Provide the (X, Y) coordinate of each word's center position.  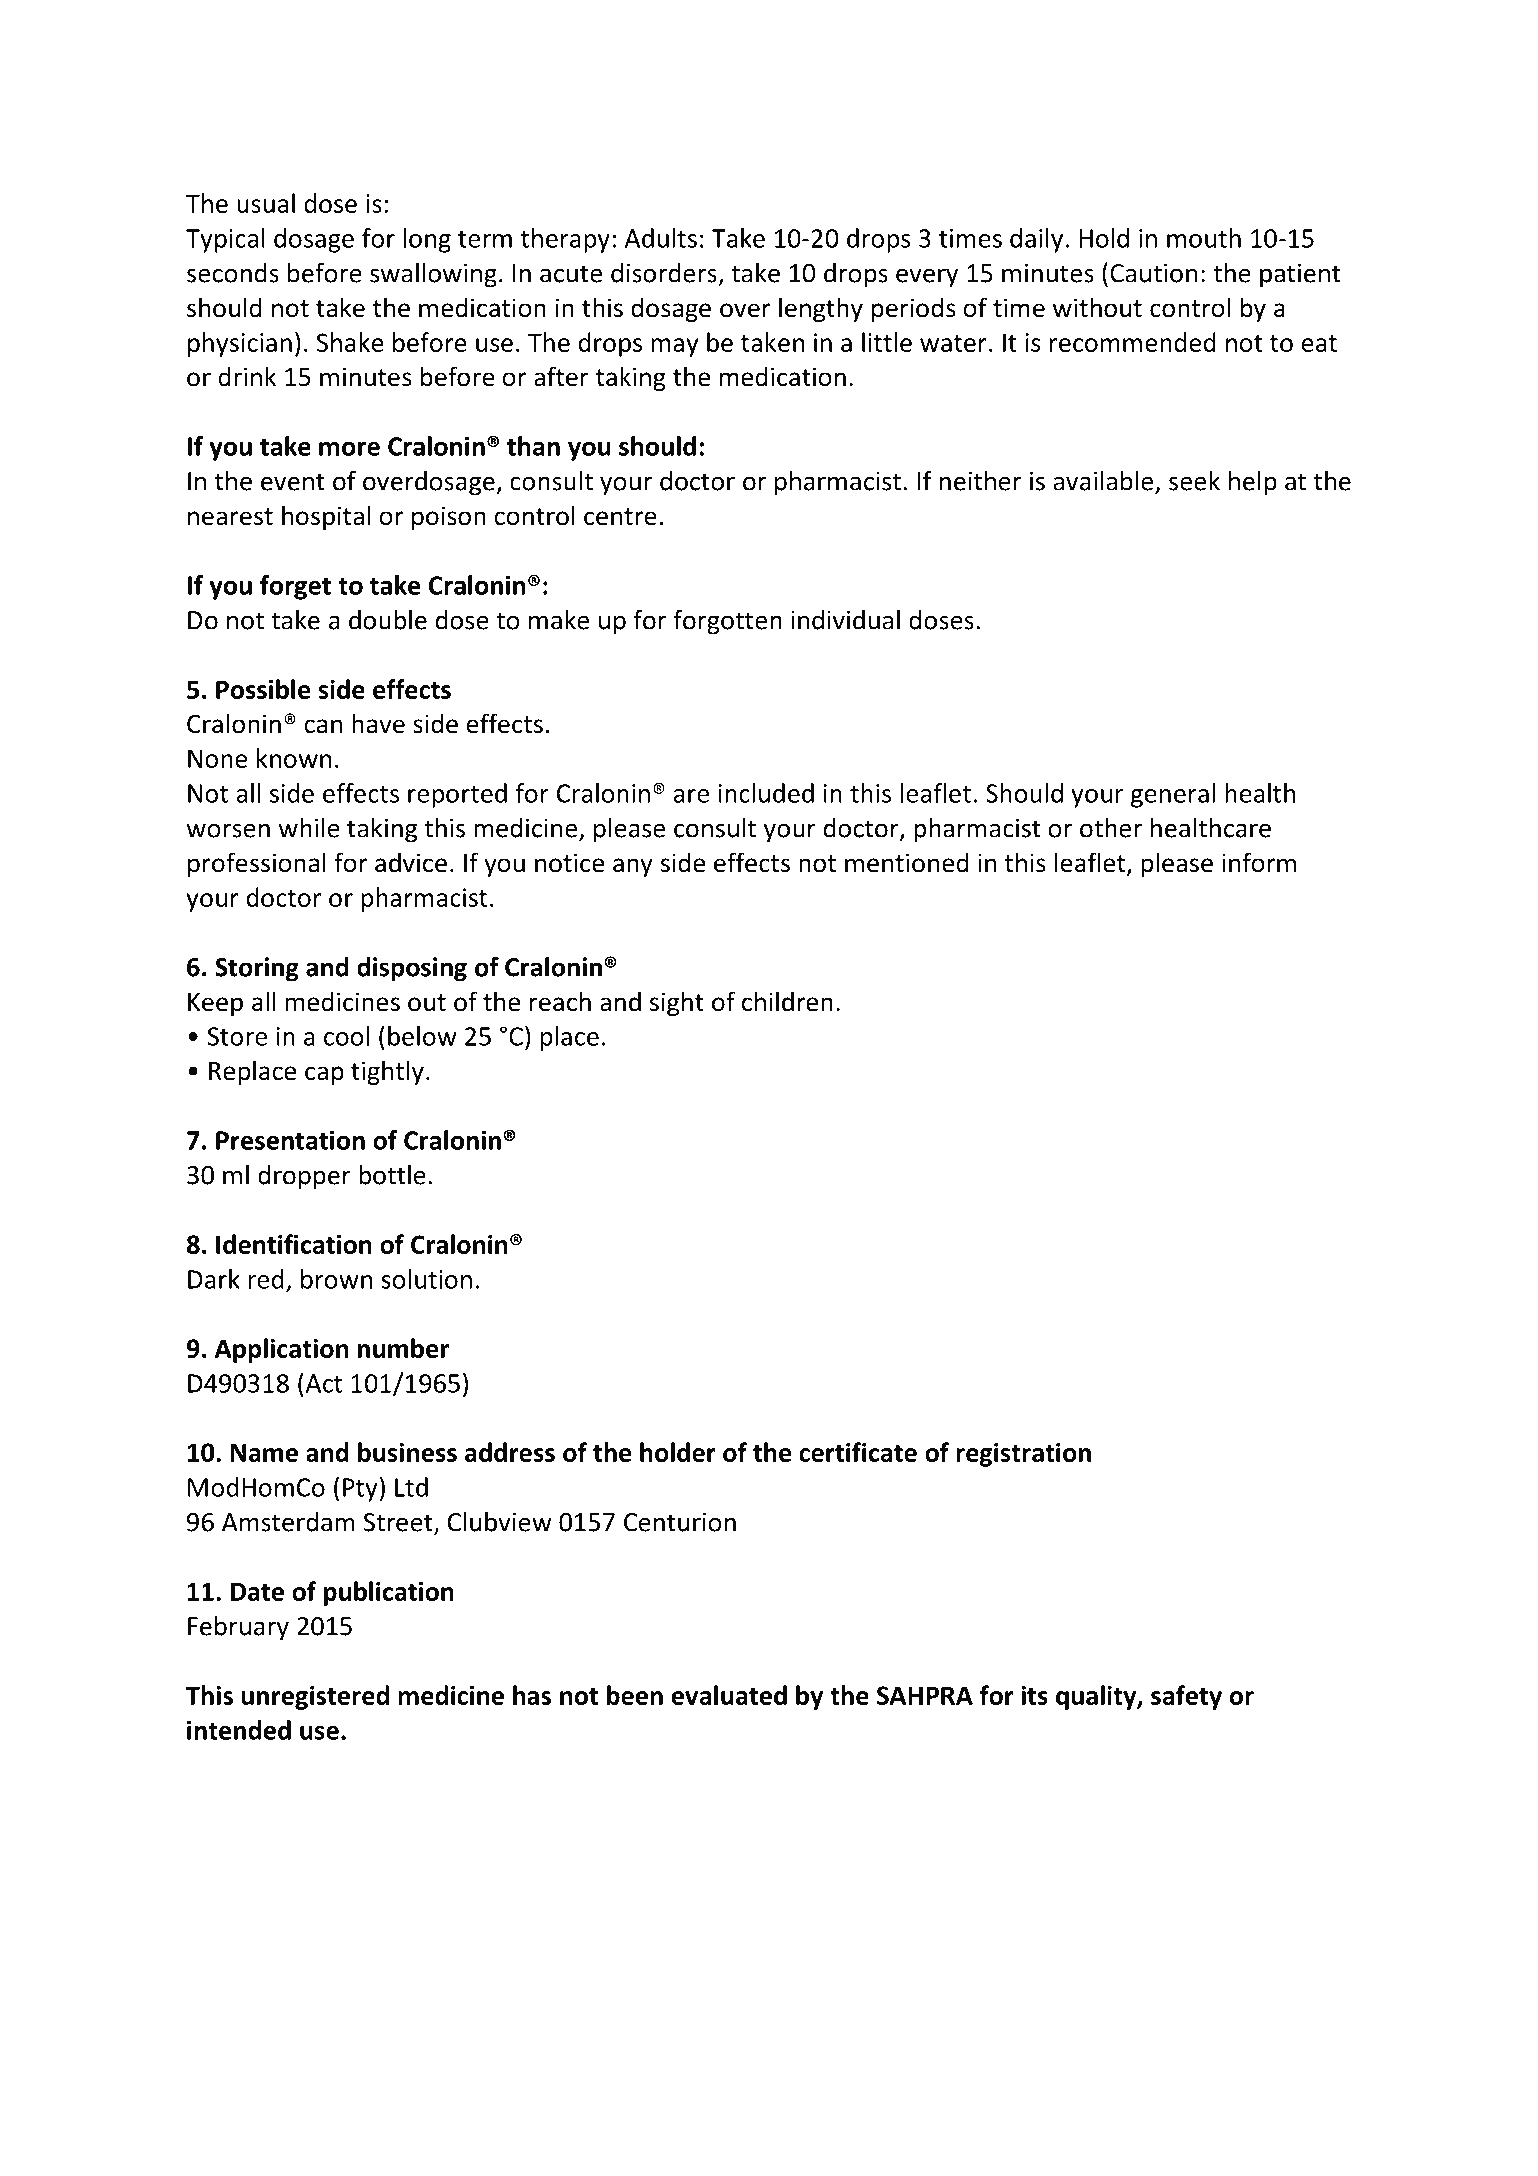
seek (1194, 481)
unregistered (315, 1697)
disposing (412, 969)
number (403, 1348)
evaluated (729, 1695)
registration (1023, 1455)
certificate (858, 1452)
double (388, 620)
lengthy (821, 309)
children (787, 1001)
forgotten (728, 622)
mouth (1204, 238)
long (427, 240)
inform (1259, 862)
